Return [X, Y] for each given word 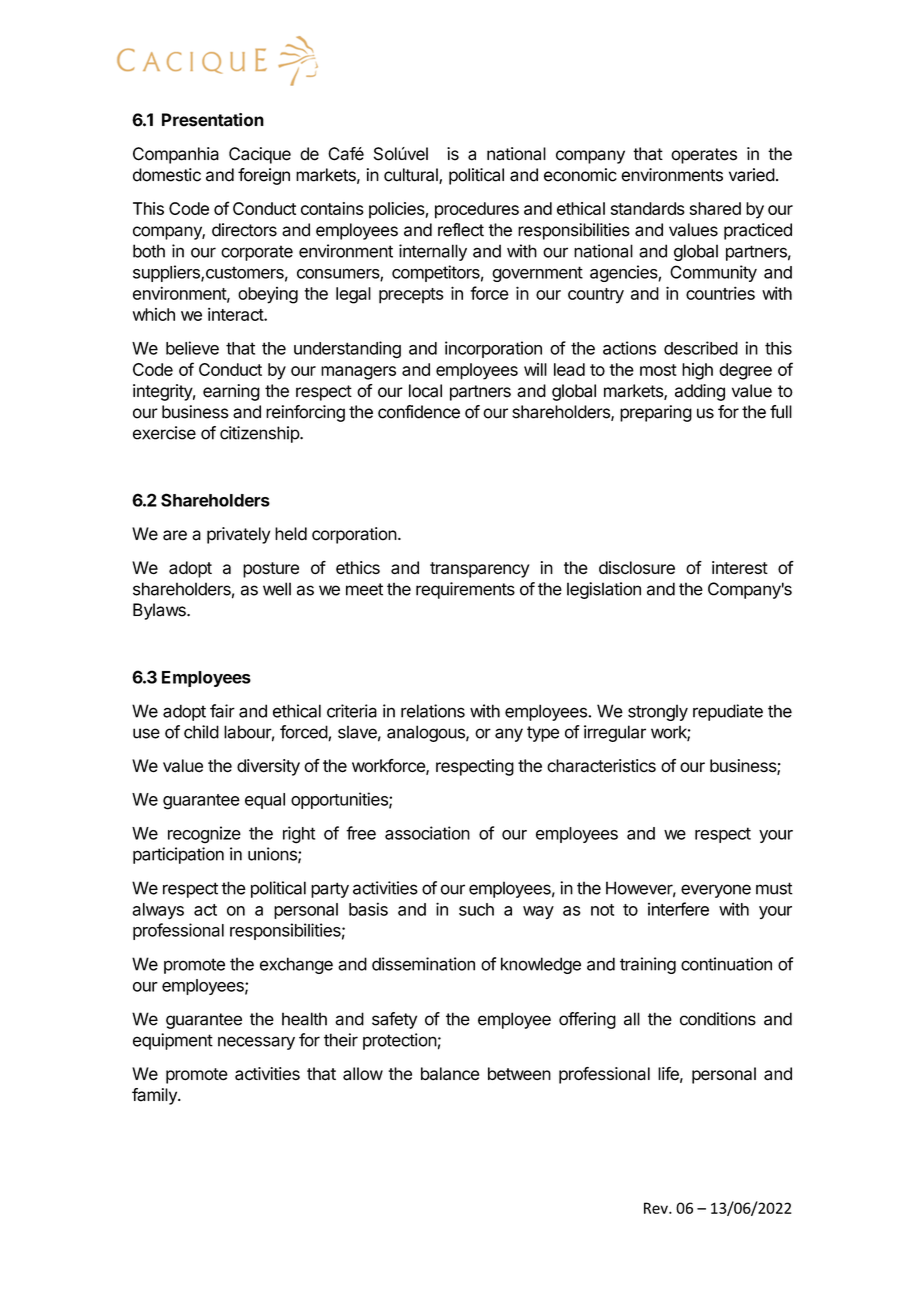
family [155, 1096]
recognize [204, 834]
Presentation [213, 120]
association [427, 833]
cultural [412, 176]
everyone [716, 891]
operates [704, 156]
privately [238, 535]
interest [740, 567]
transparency [480, 570]
